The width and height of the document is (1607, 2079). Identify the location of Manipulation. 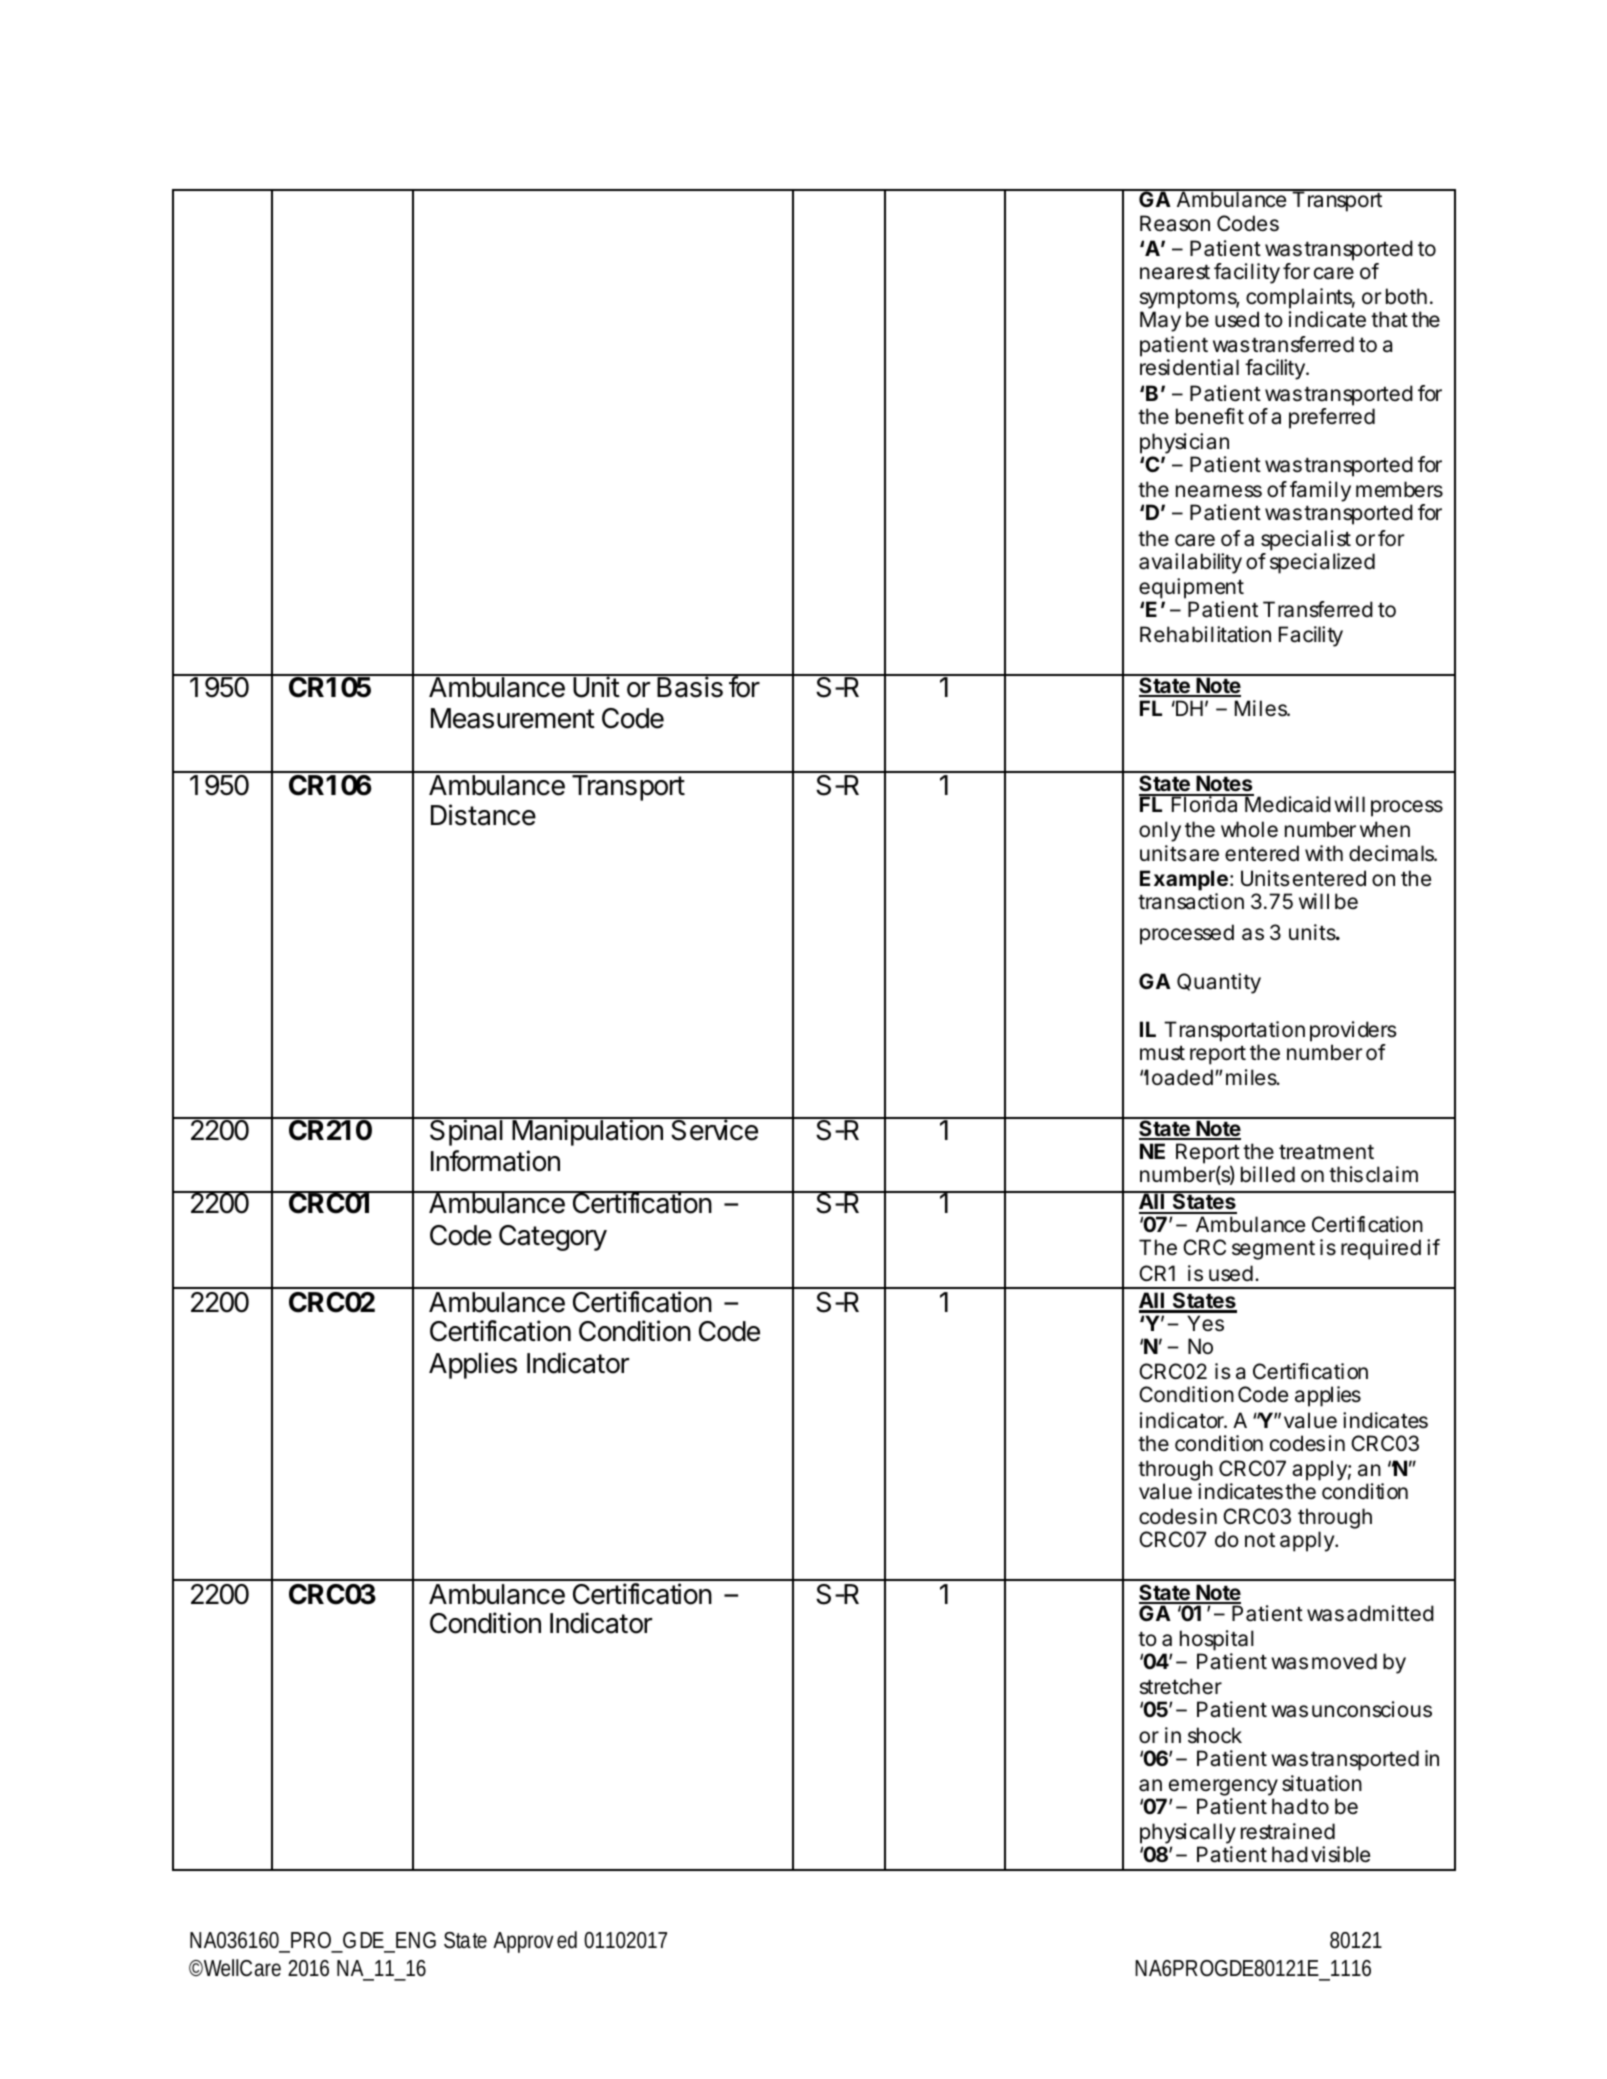
(587, 1132).
